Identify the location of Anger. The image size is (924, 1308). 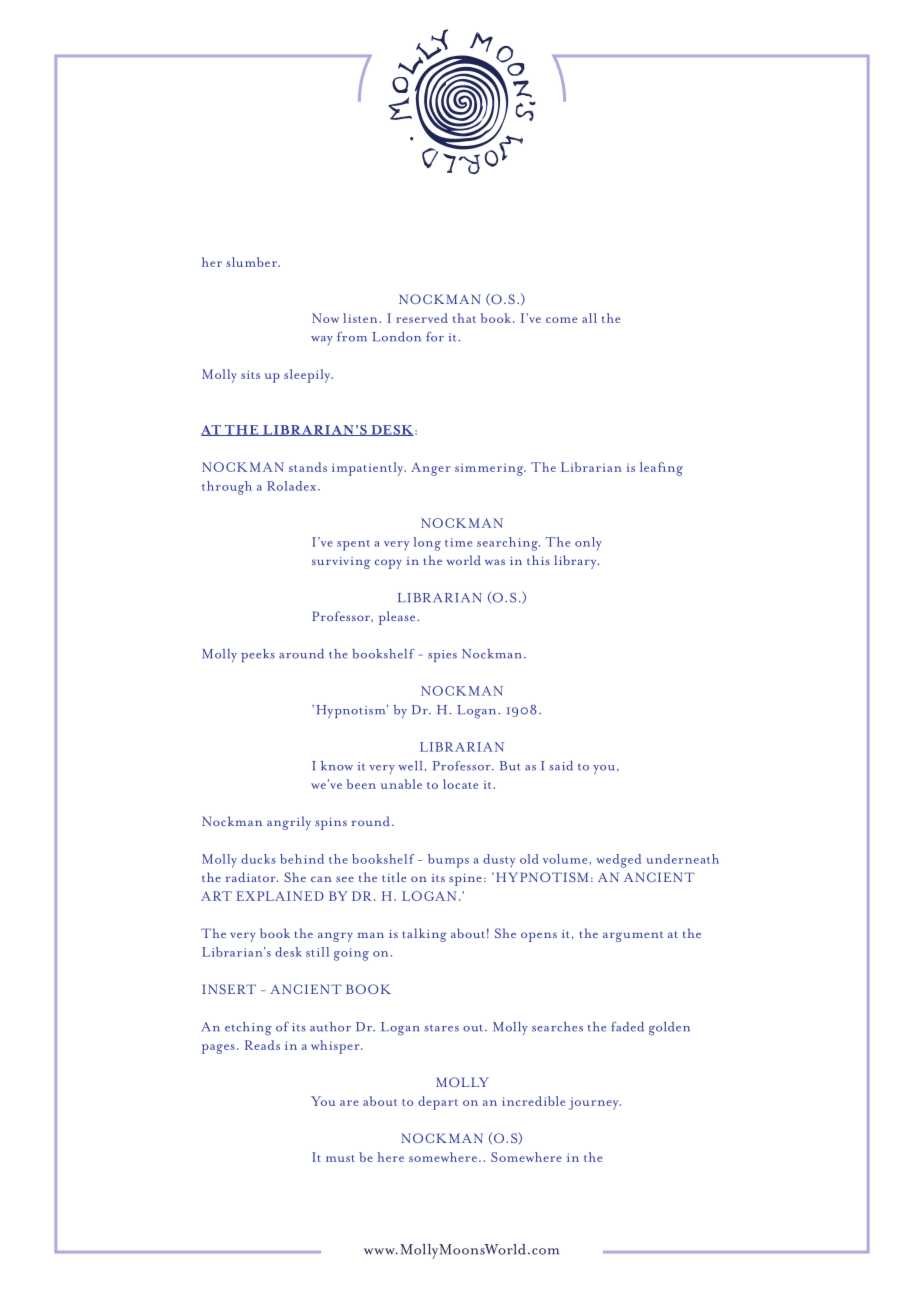
(431, 469).
